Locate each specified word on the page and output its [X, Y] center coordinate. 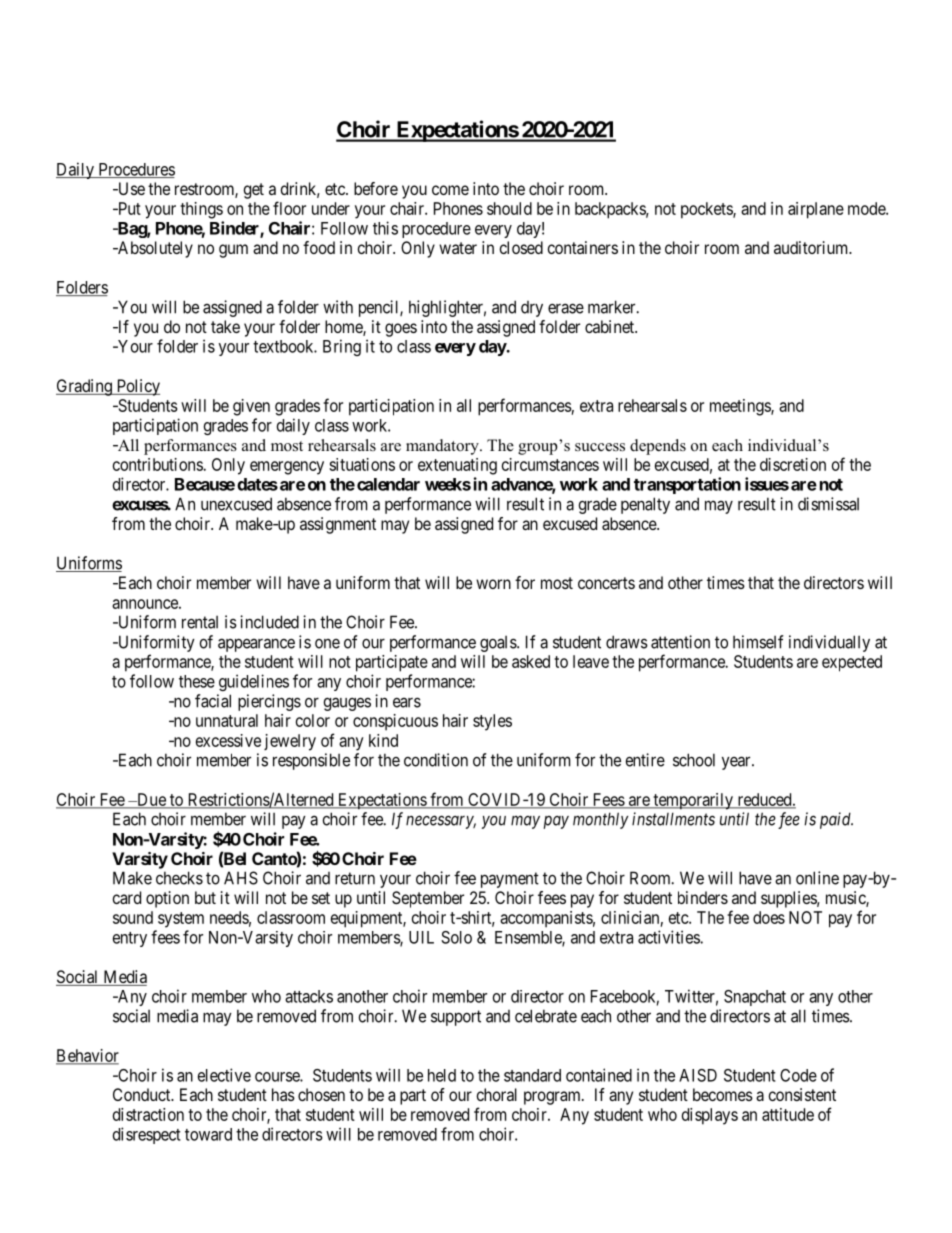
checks [179, 878]
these [197, 681]
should [509, 208]
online [817, 878]
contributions [158, 464]
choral [497, 1094]
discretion [793, 464]
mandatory [443, 447]
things [201, 210]
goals [499, 644]
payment [510, 880]
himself [758, 642]
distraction [148, 1114]
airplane [816, 210]
